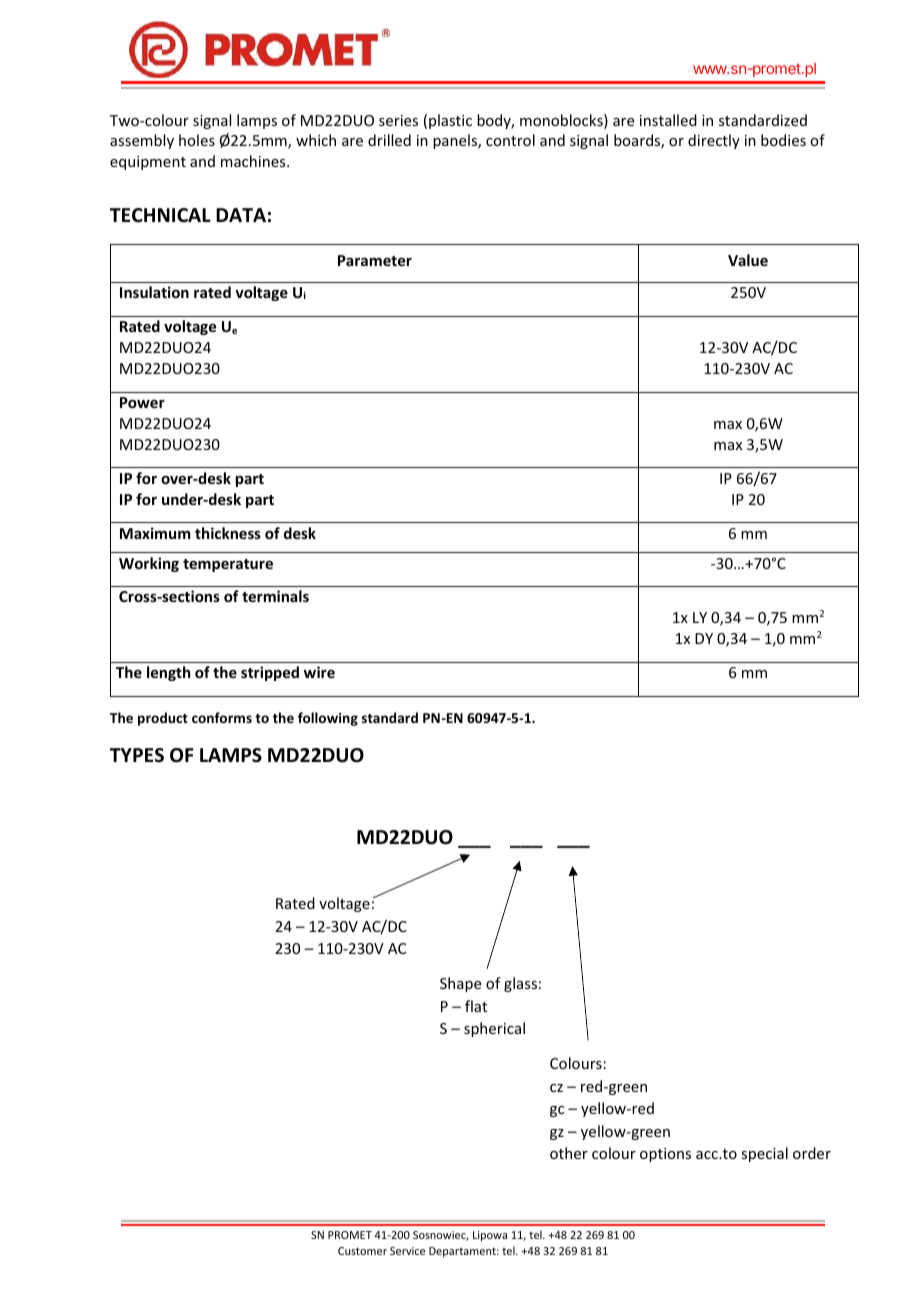  What do you see at coordinates (714, 141) in the screenshot?
I see `directly` at bounding box center [714, 141].
